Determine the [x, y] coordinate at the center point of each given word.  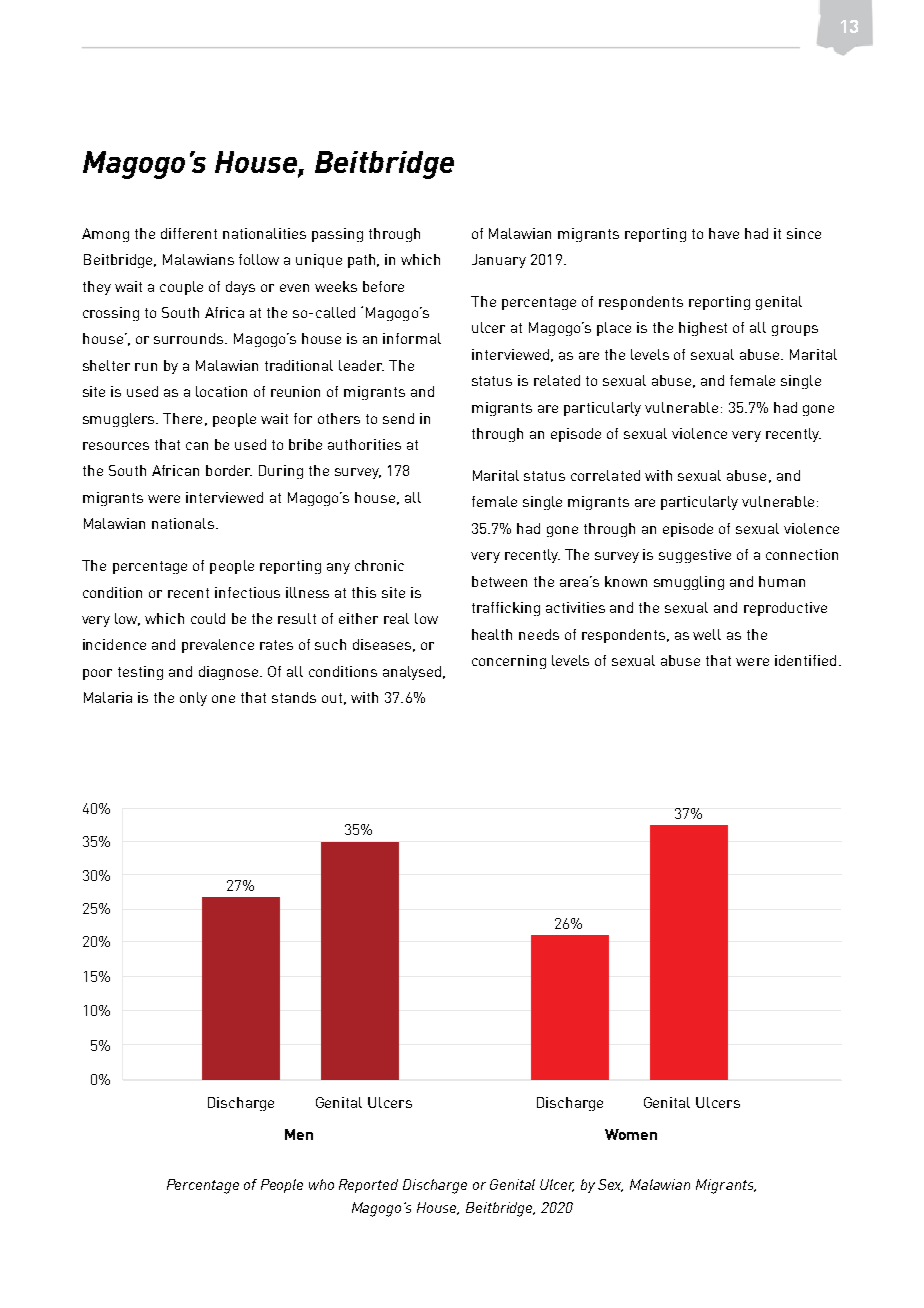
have [724, 233]
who [321, 1184]
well [707, 634]
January [499, 261]
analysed [412, 673]
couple [181, 288]
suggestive [695, 556]
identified [805, 660]
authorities [364, 444]
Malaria [108, 697]
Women [631, 1134]
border [229, 470]
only [193, 699]
